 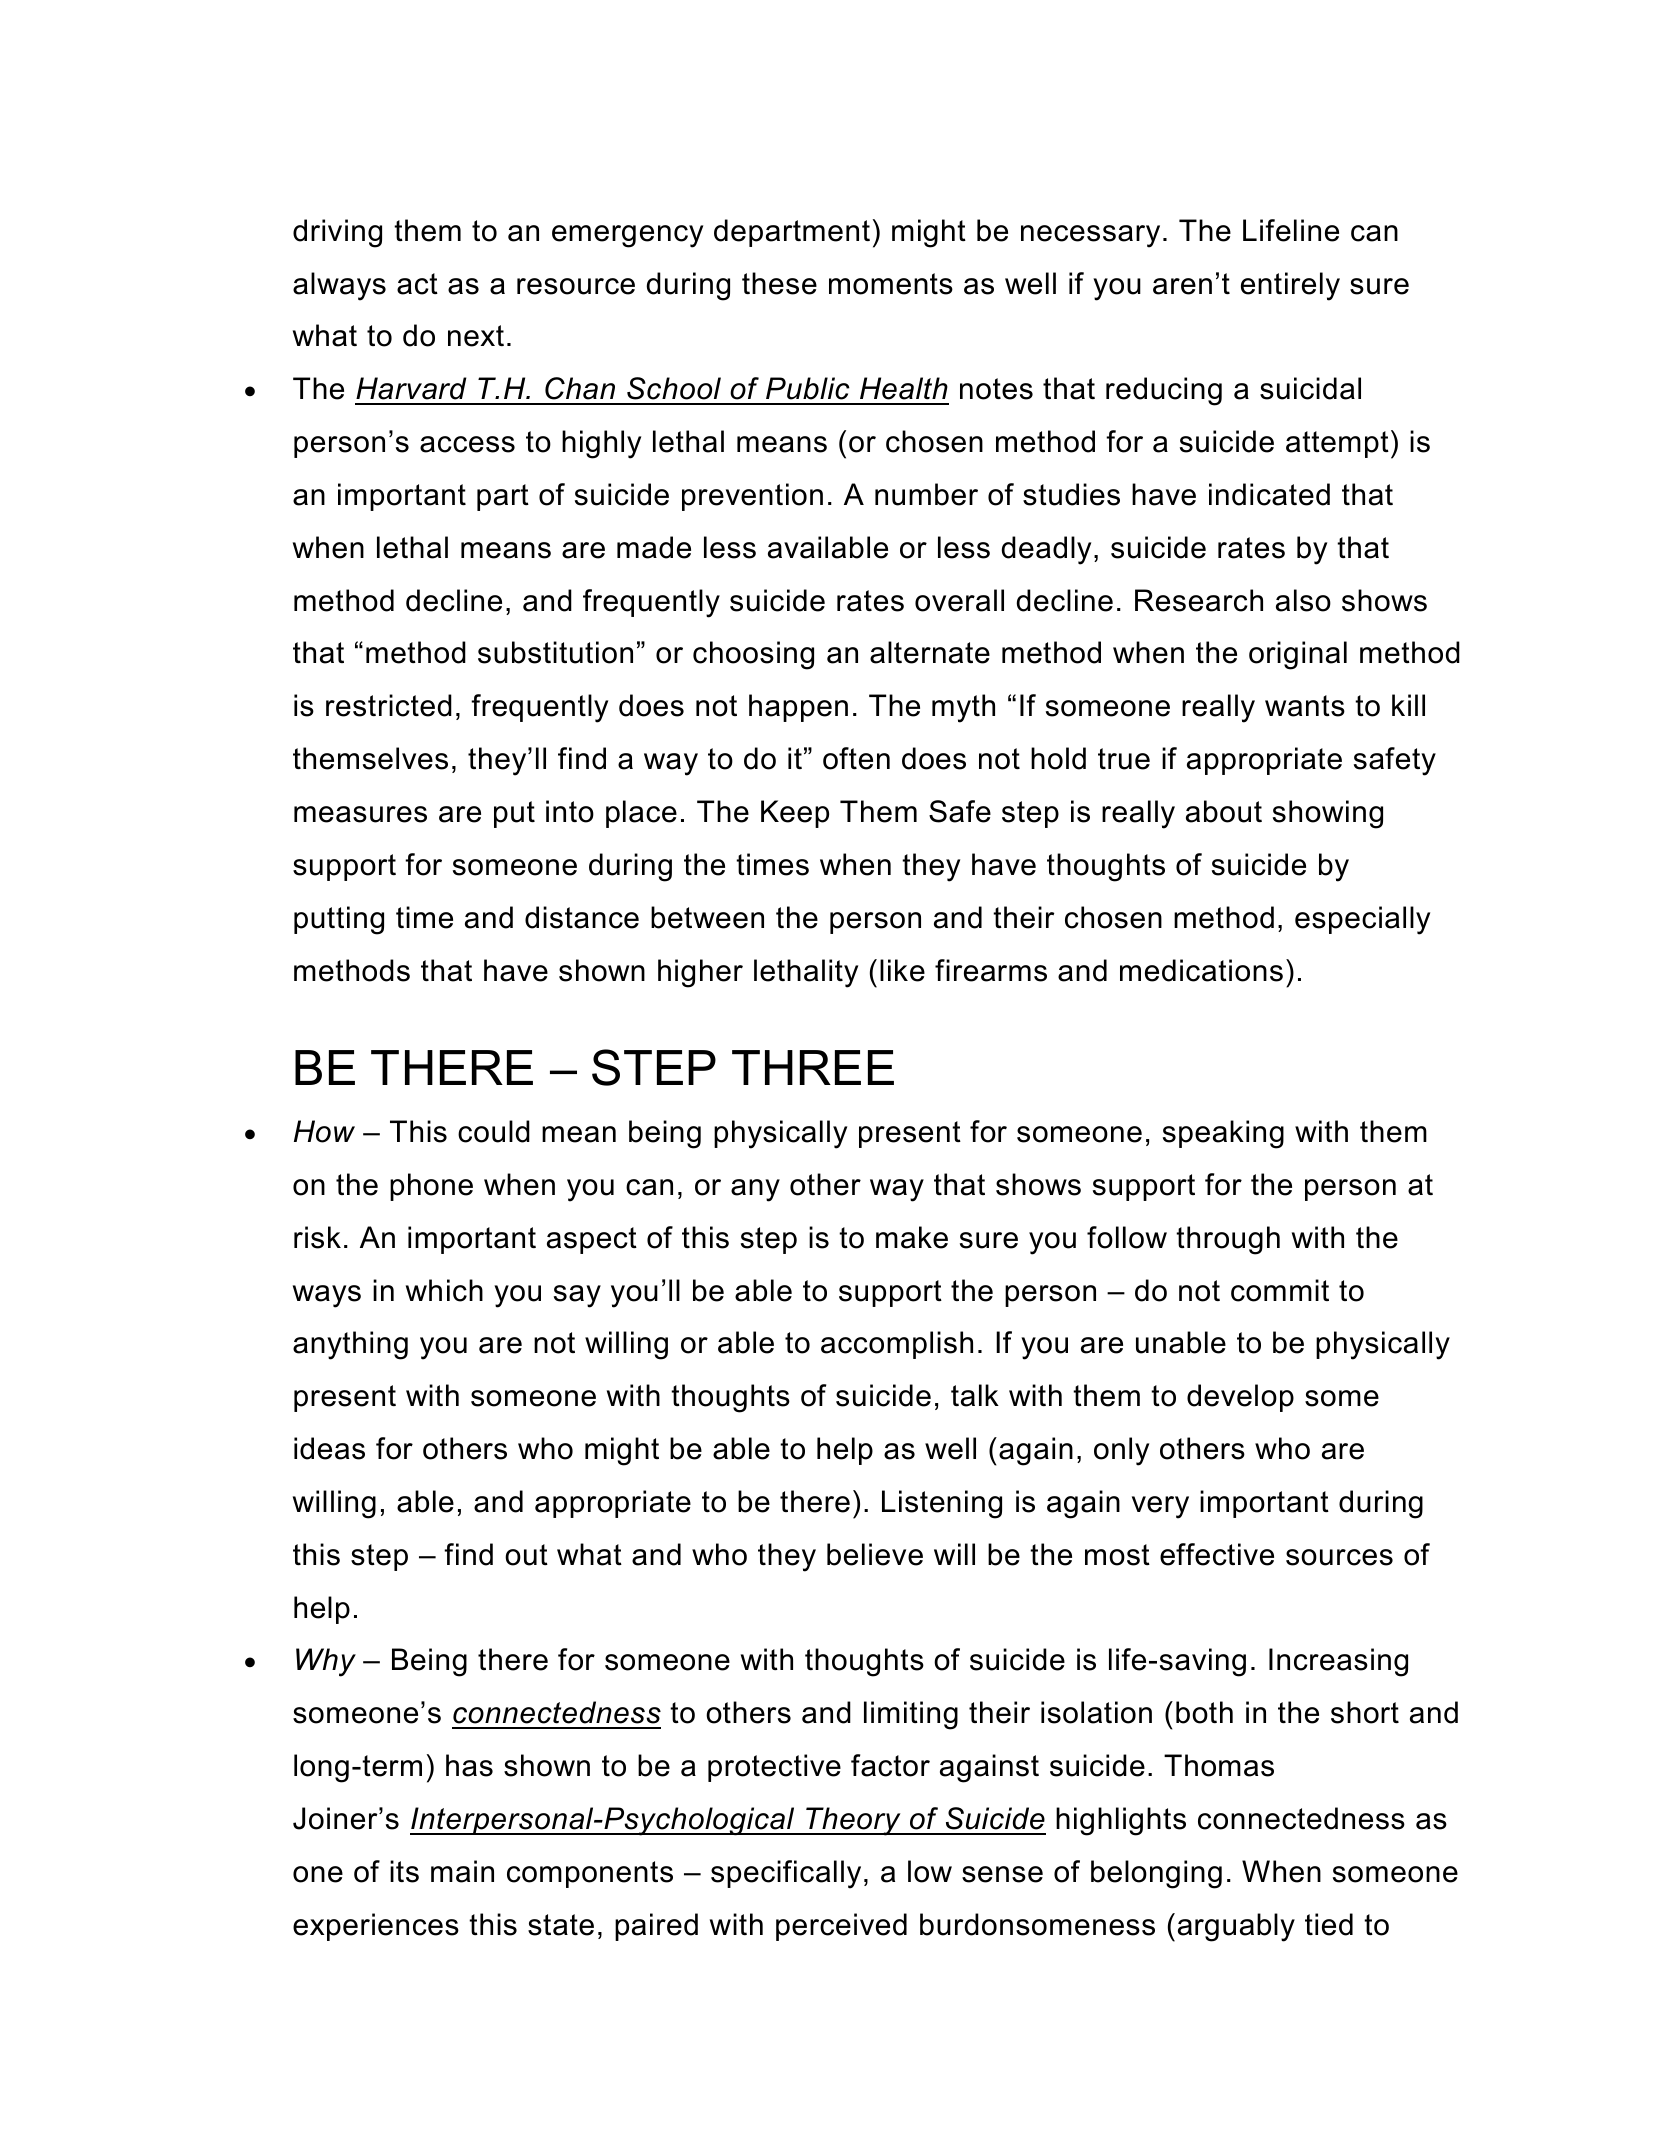 I want to click on could, so click(x=494, y=1131).
